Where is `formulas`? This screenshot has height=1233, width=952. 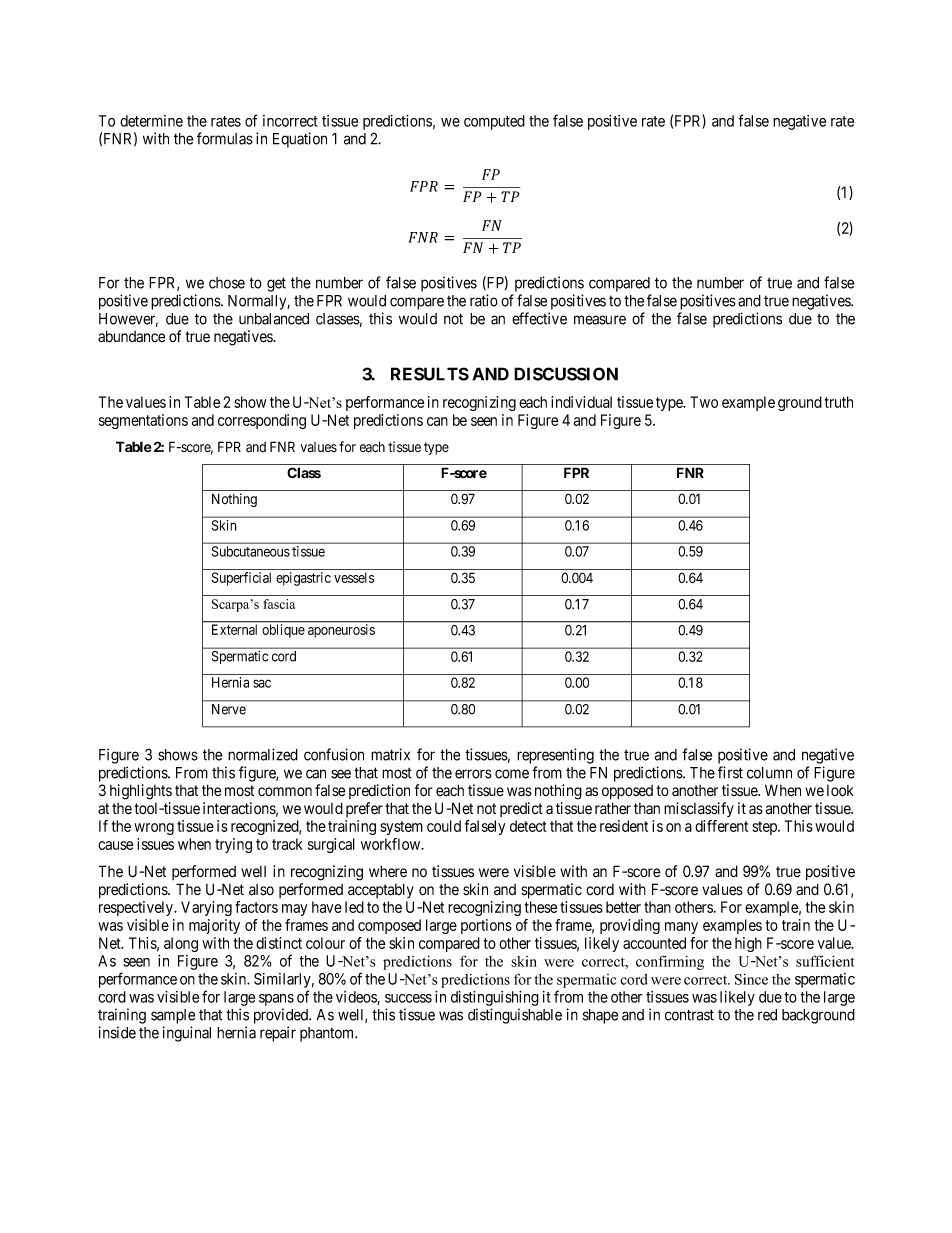 formulas is located at coordinates (225, 138).
